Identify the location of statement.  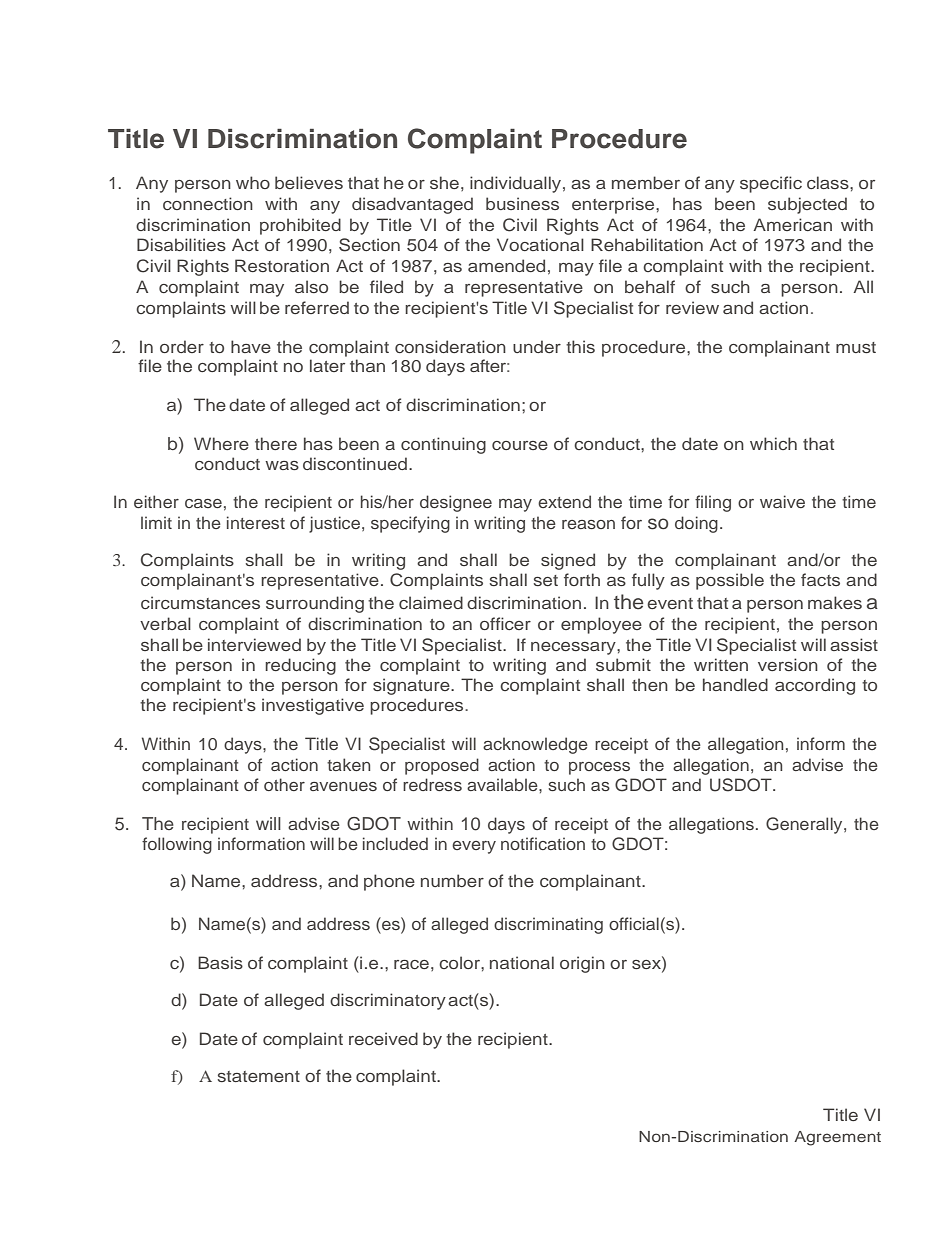
(259, 1076).
